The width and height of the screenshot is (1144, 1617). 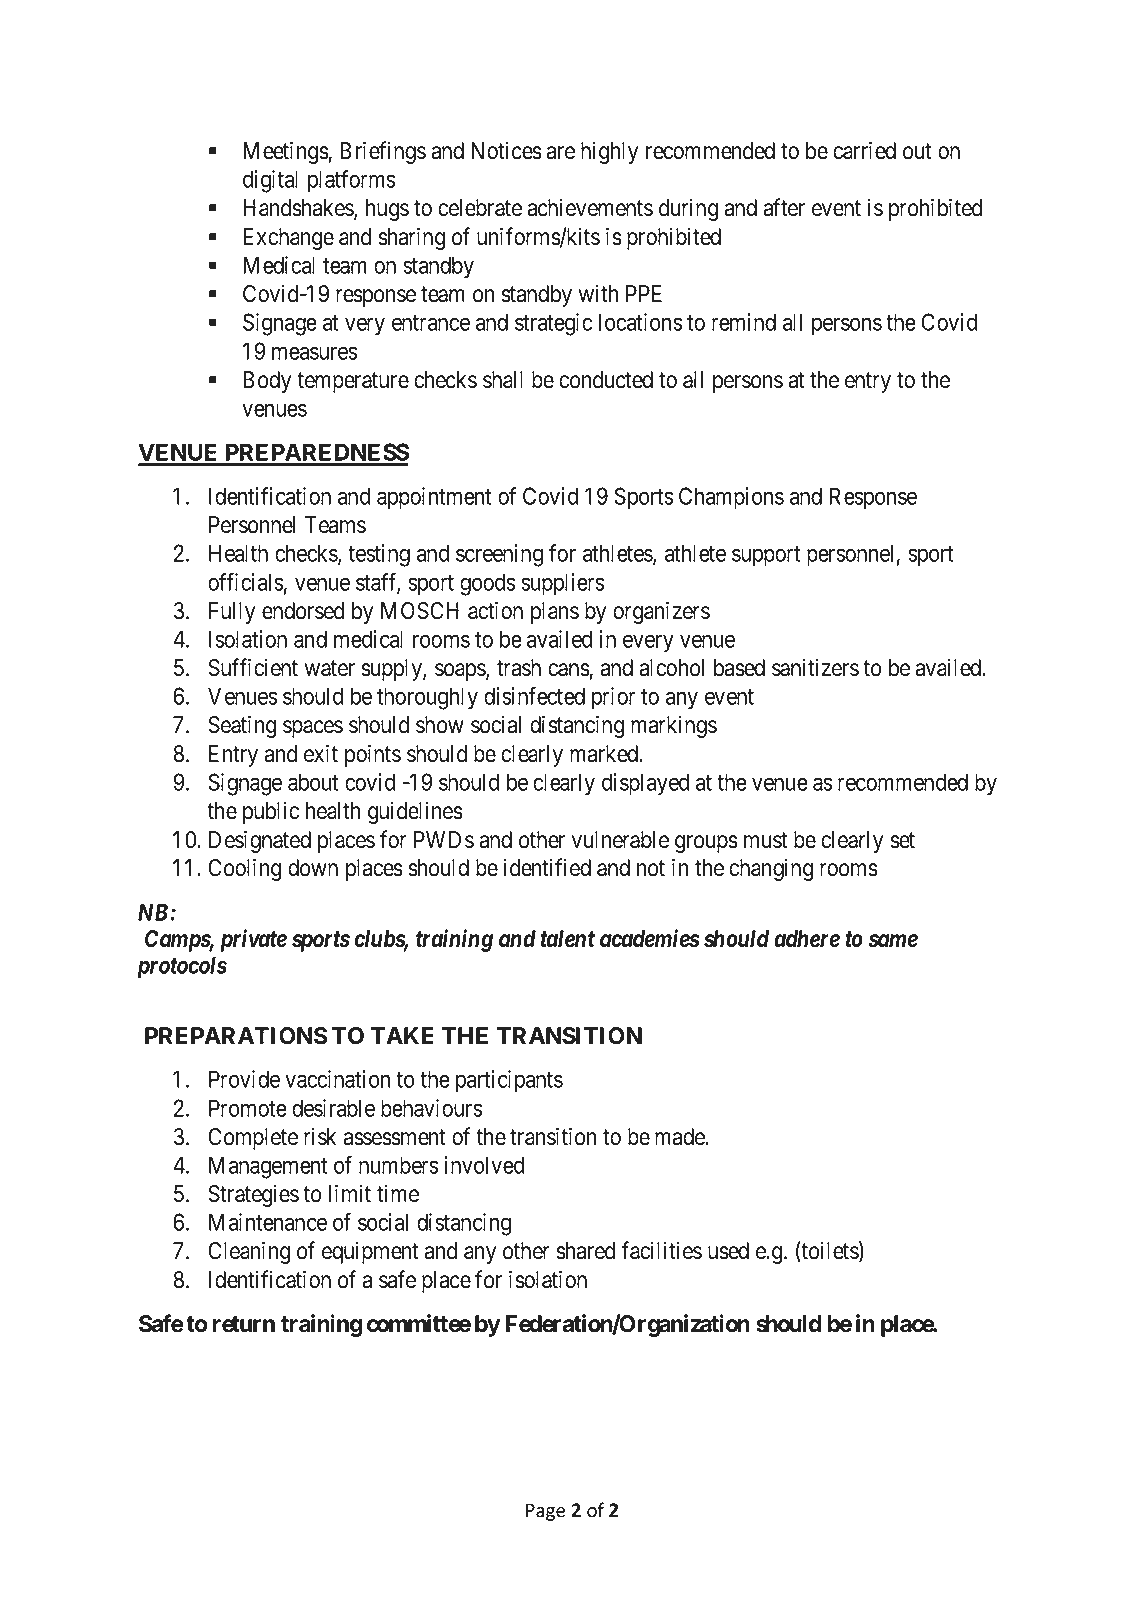 What do you see at coordinates (244, 1324) in the screenshot?
I see `return` at bounding box center [244, 1324].
